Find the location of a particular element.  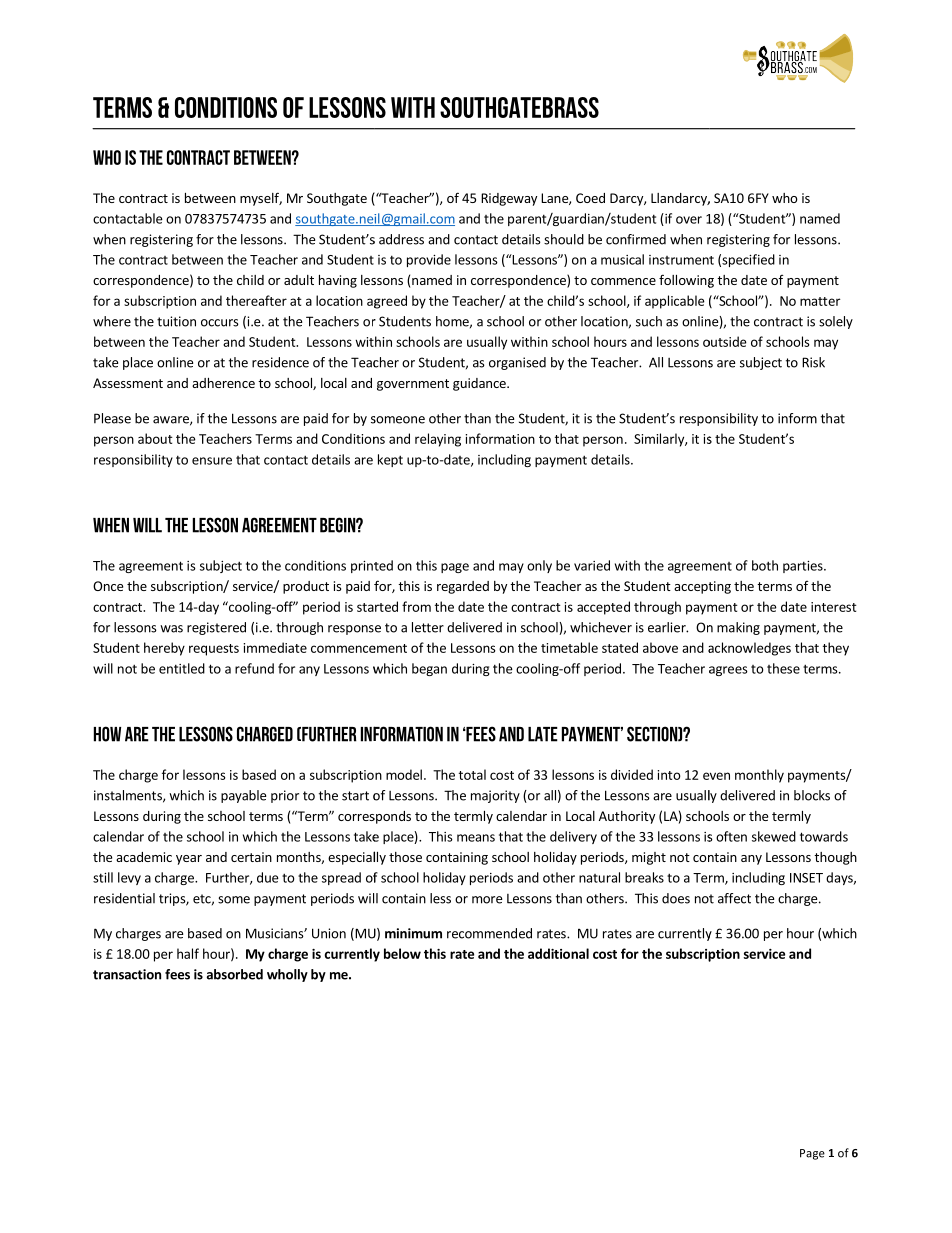

tuition is located at coordinates (176, 321).
